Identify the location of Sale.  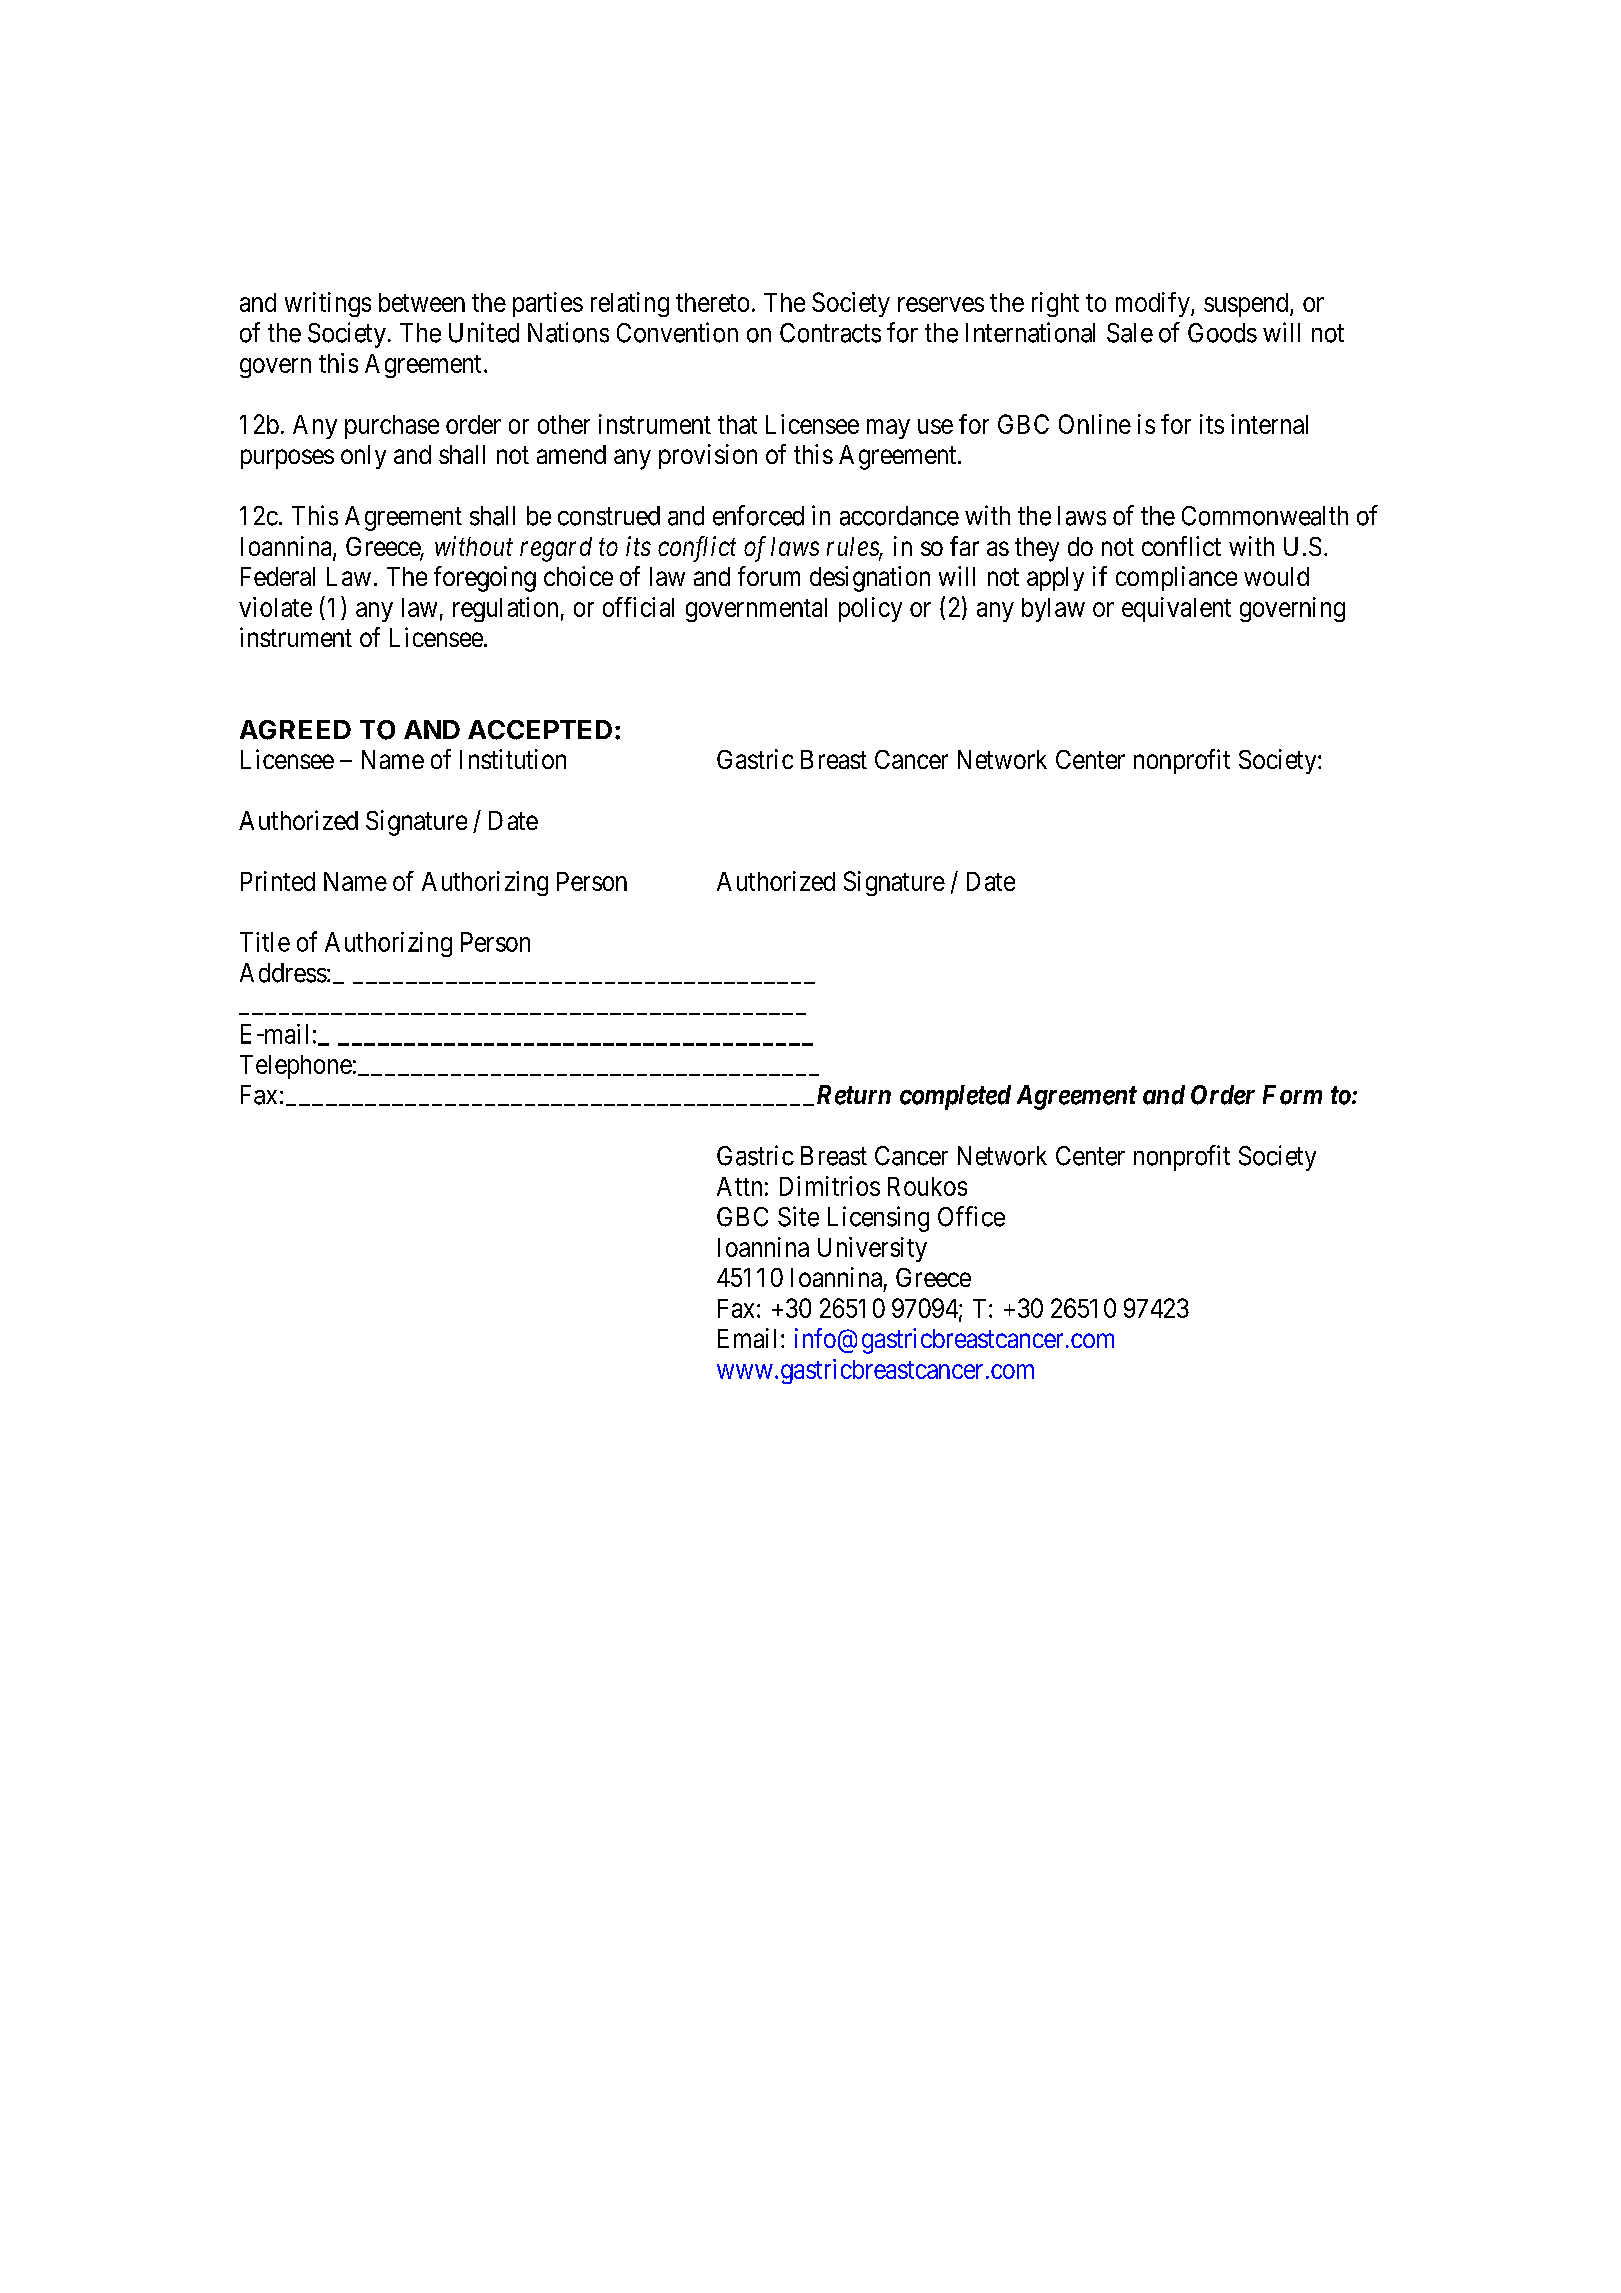
(1130, 333).
